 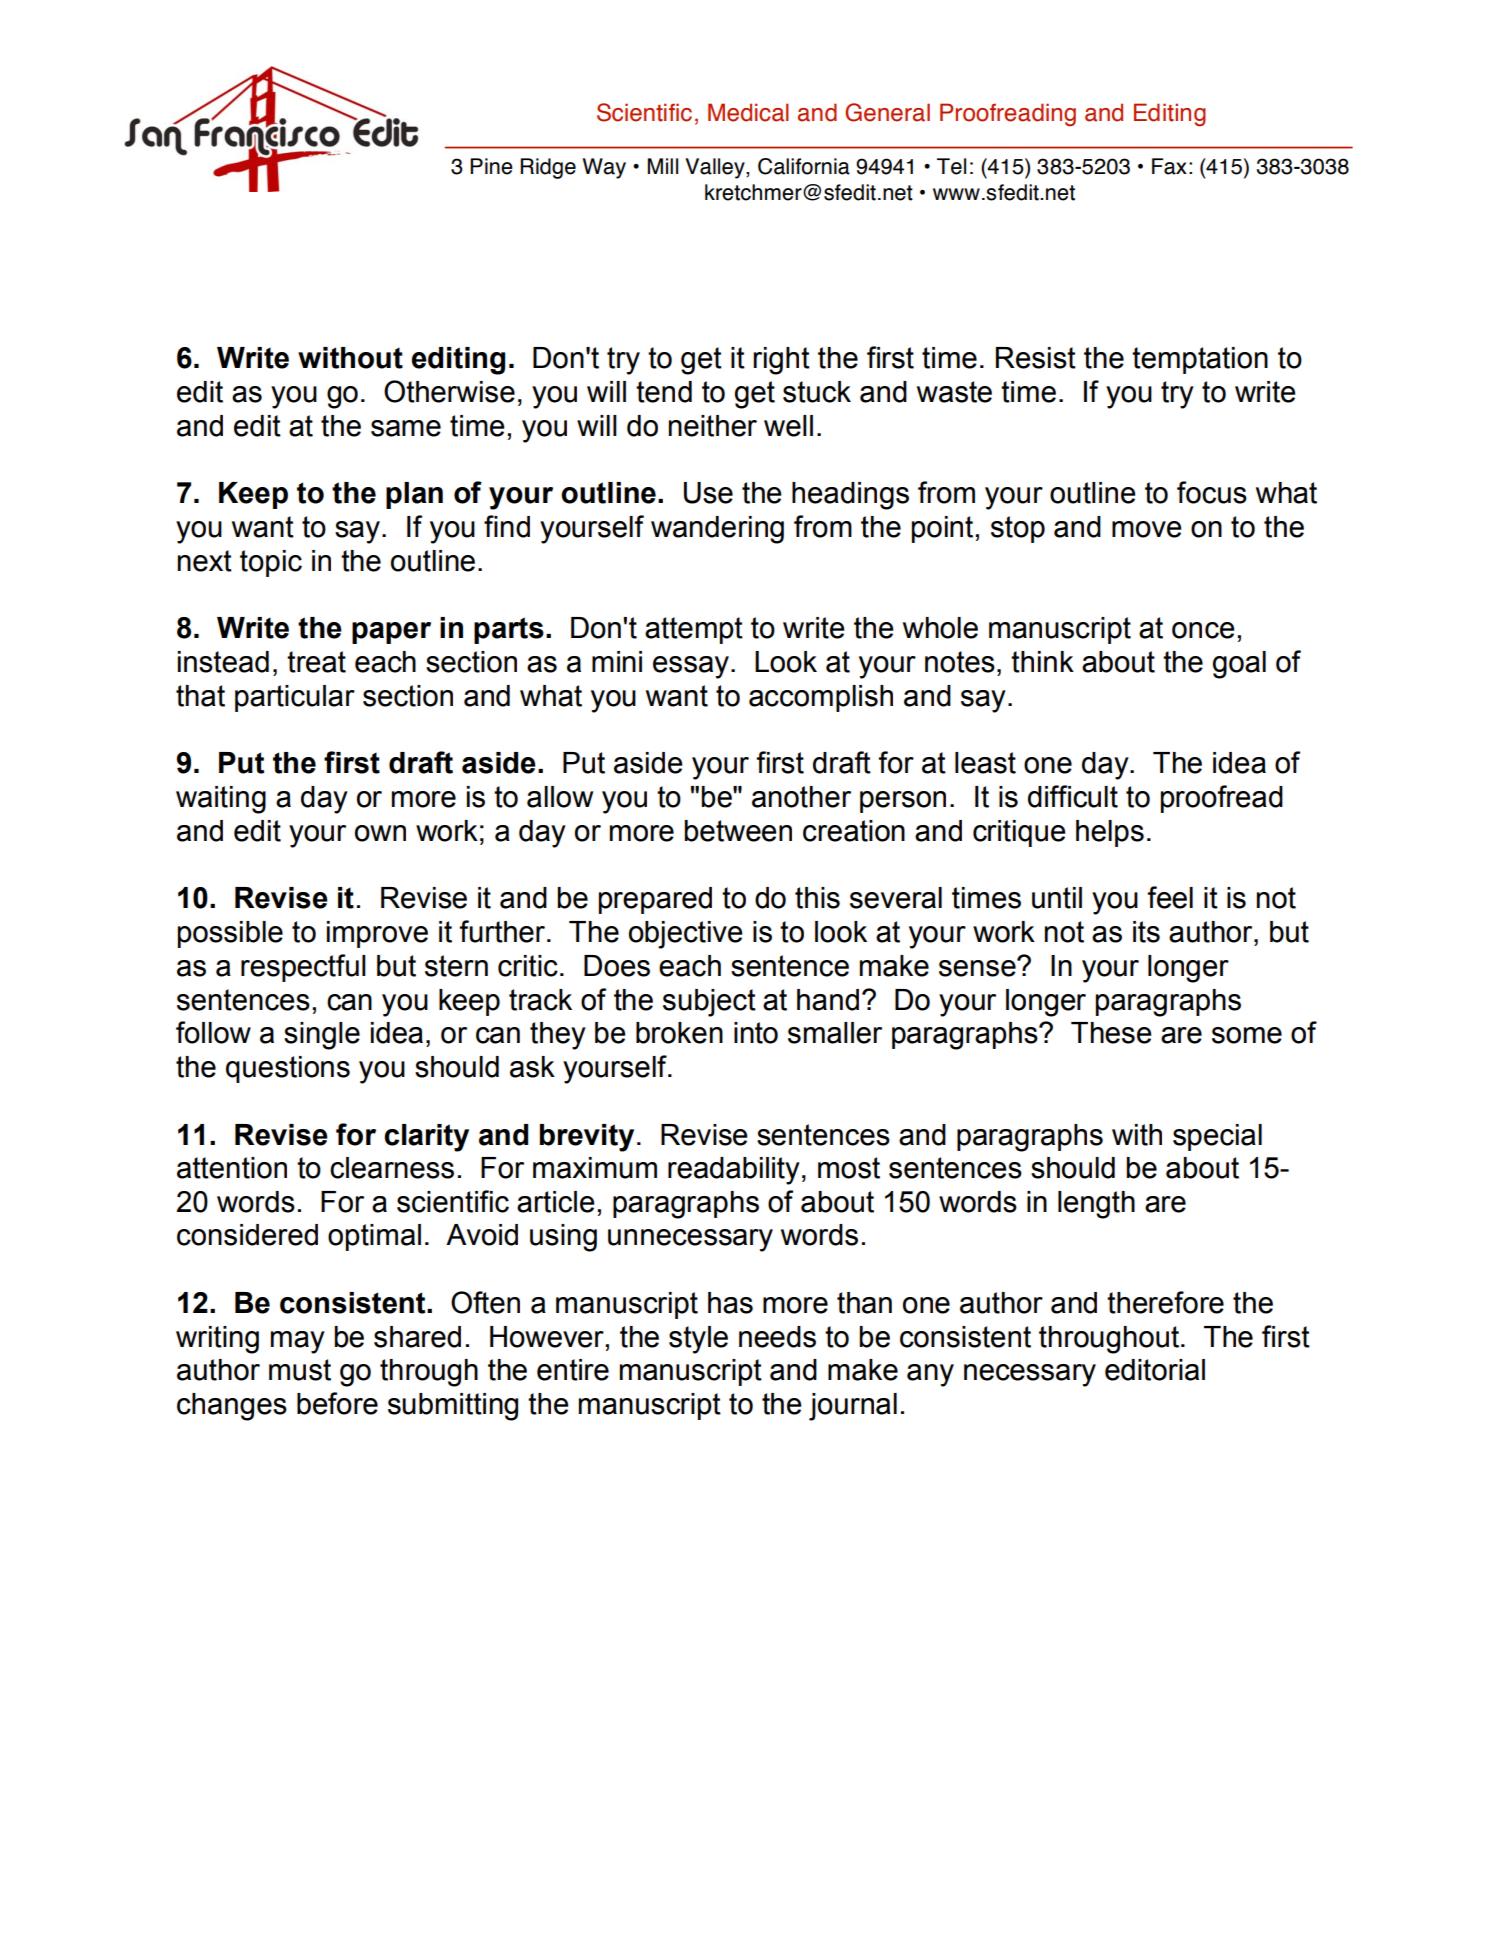 What do you see at coordinates (316, 662) in the screenshot?
I see `treat` at bounding box center [316, 662].
